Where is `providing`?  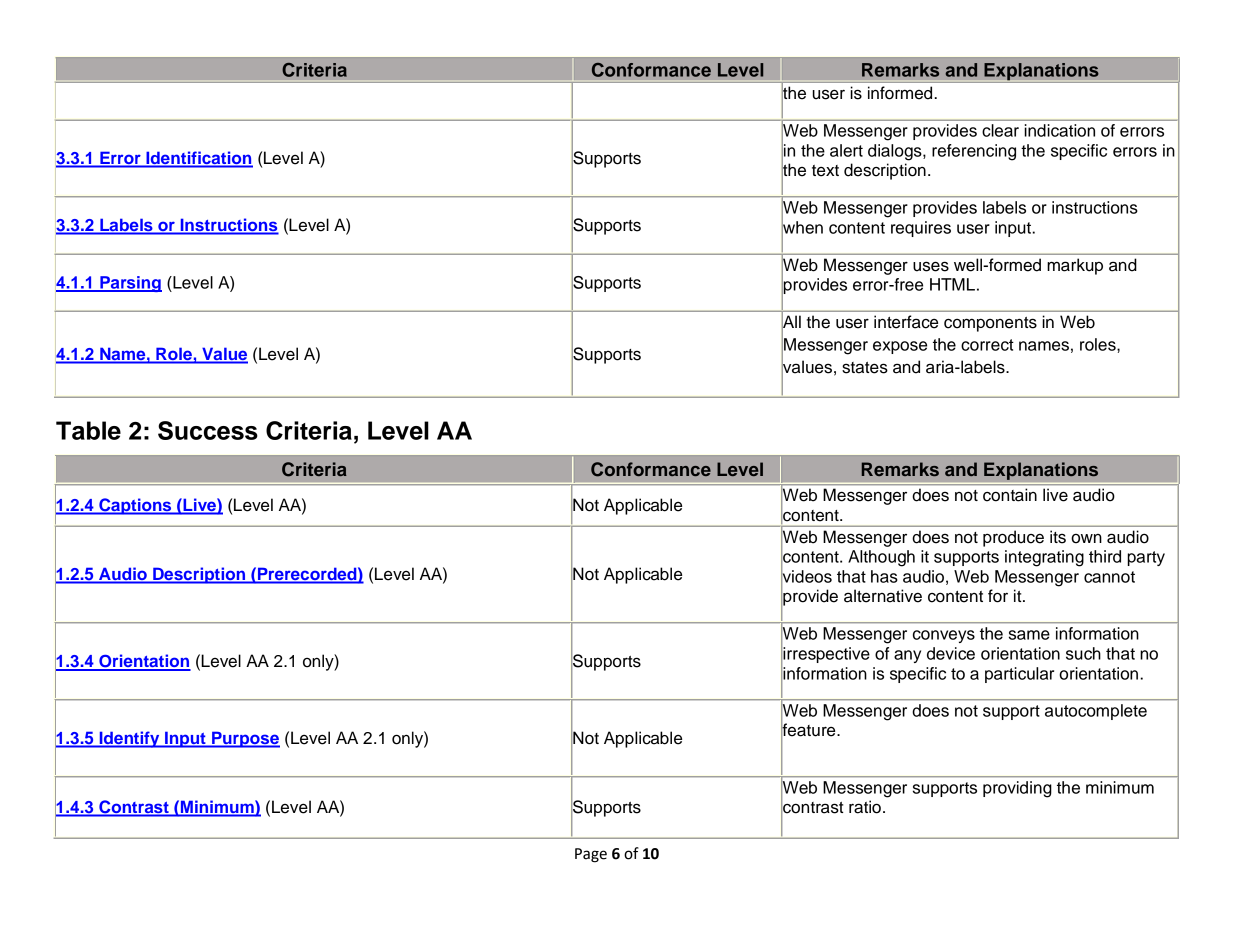 providing is located at coordinates (1017, 789).
